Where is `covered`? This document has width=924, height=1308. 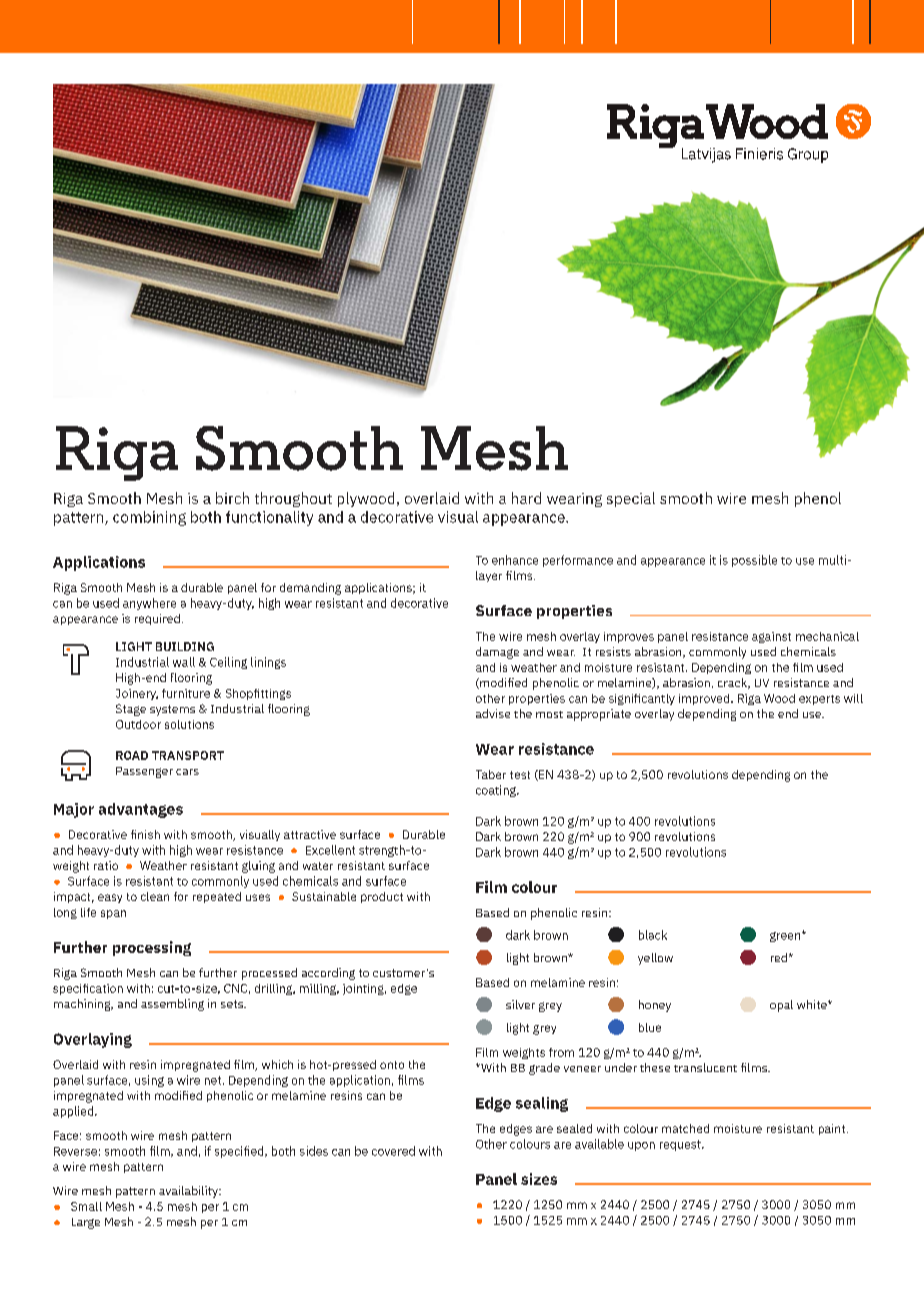 covered is located at coordinates (393, 1151).
